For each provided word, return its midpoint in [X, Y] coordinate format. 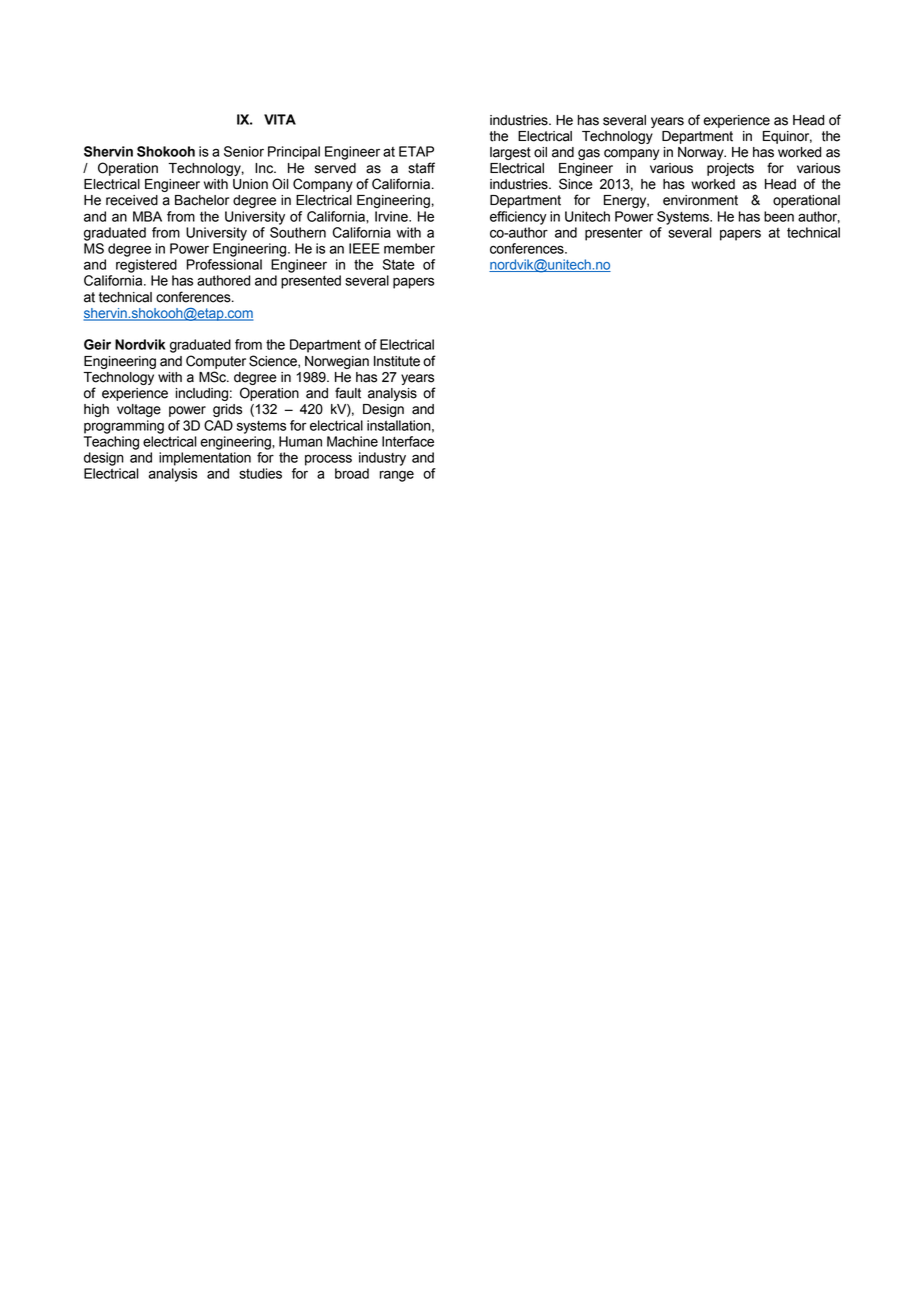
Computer [216, 362]
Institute [397, 361]
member [409, 248]
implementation [205, 459]
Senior [244, 151]
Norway [702, 153]
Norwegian [337, 362]
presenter [614, 234]
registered [146, 266]
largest [510, 153]
